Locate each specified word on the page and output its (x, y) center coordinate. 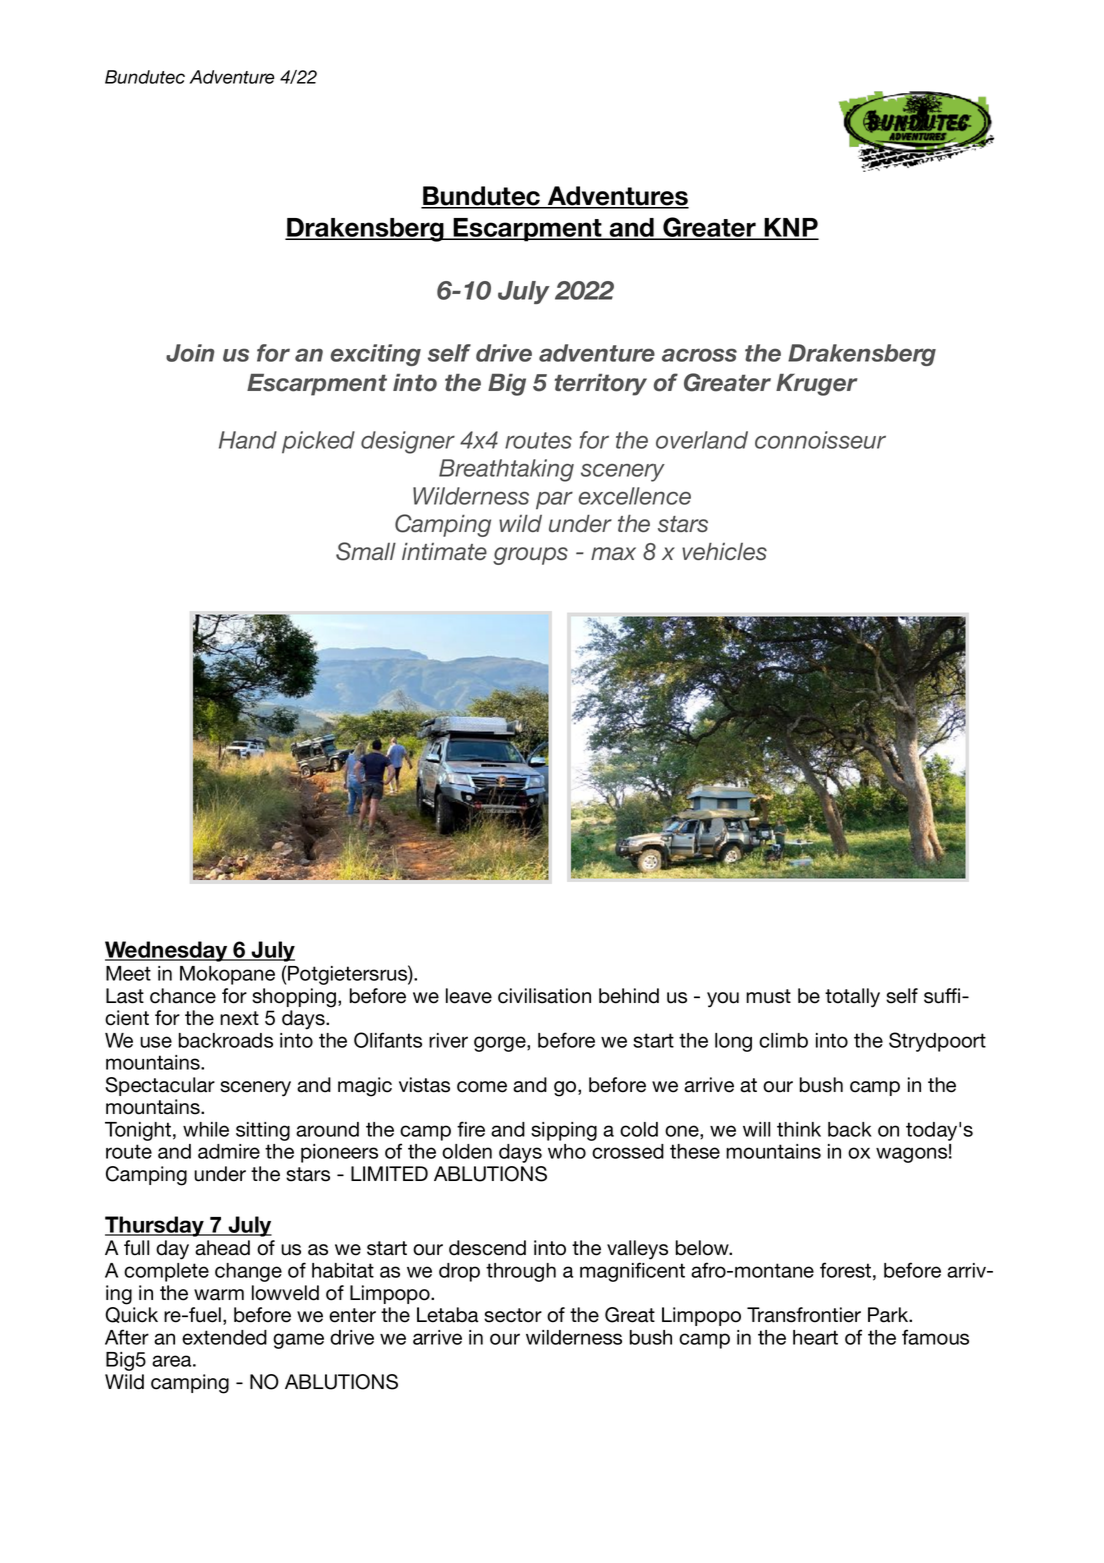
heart (815, 1337)
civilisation (544, 996)
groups (530, 556)
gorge (501, 1044)
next (239, 1018)
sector (513, 1315)
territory (600, 385)
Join (190, 353)
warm (219, 1295)
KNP (790, 228)
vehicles (724, 551)
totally (852, 998)
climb (783, 1040)
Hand (248, 440)
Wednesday (167, 951)
